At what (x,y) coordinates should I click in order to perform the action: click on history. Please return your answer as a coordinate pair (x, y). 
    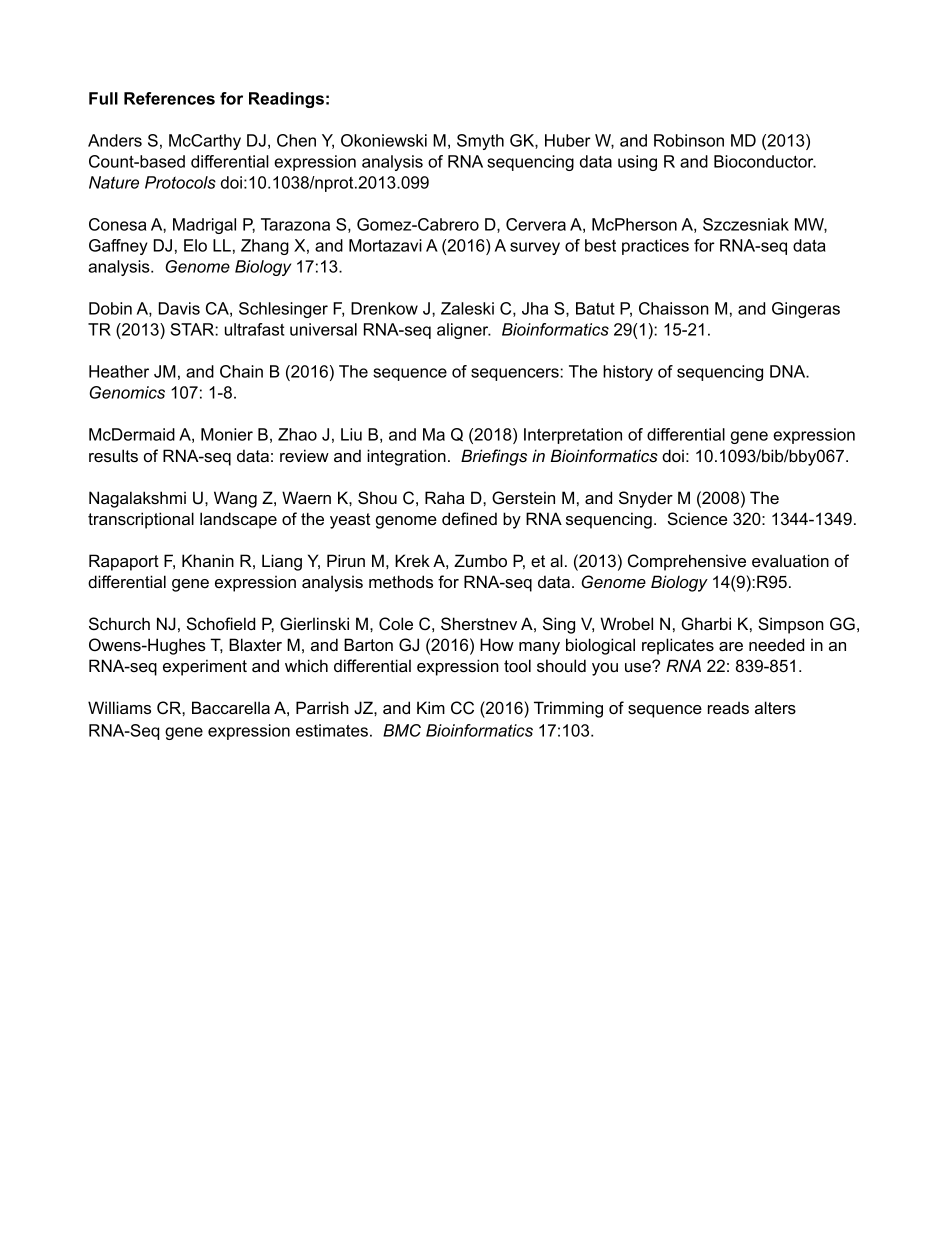
    Looking at the image, I should click on (628, 373).
